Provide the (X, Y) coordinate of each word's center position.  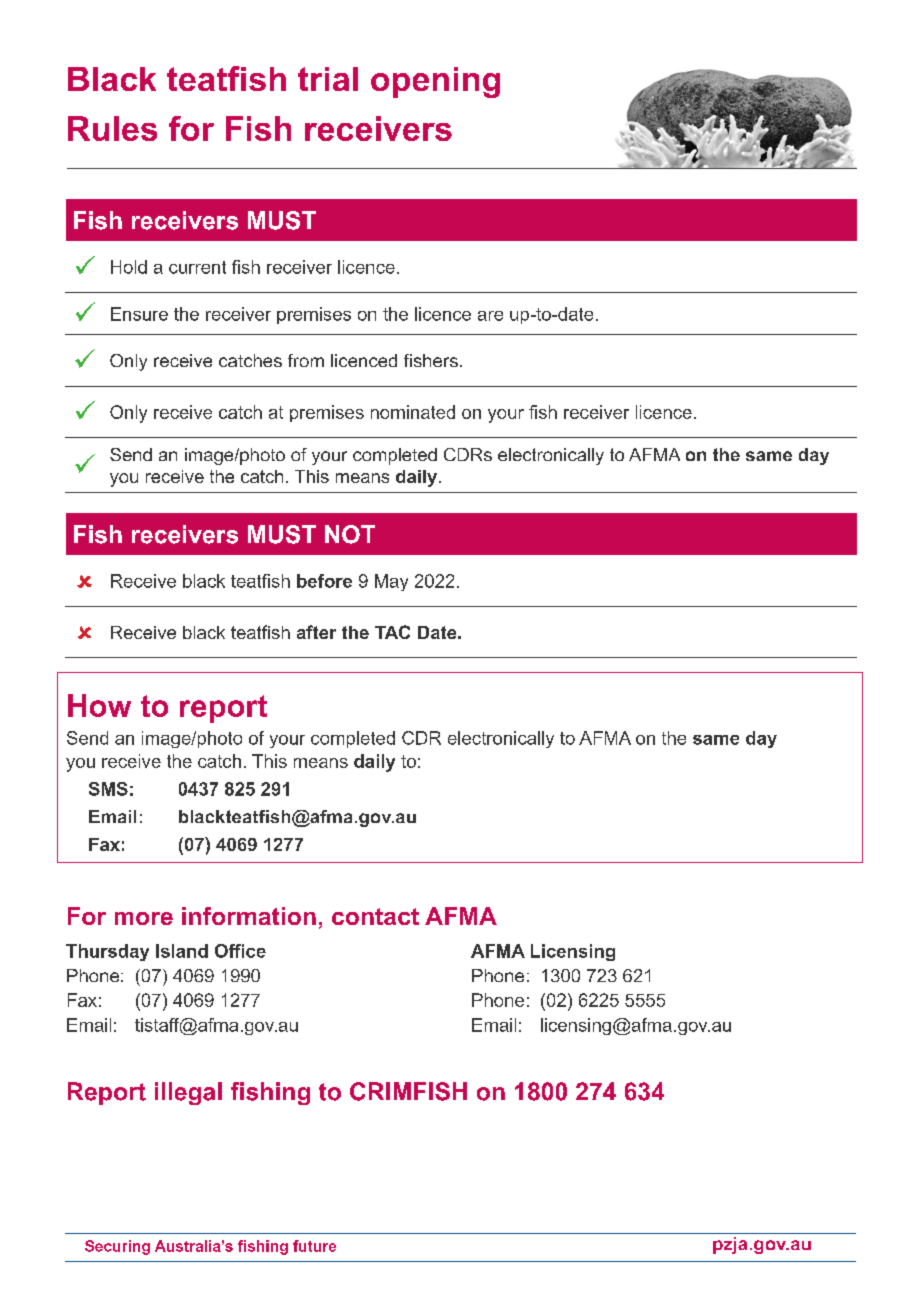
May (391, 582)
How (99, 705)
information (249, 916)
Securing (117, 1247)
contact (375, 916)
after (316, 632)
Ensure (139, 314)
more (144, 918)
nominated (413, 412)
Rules (112, 128)
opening (435, 82)
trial (328, 79)
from (306, 360)
